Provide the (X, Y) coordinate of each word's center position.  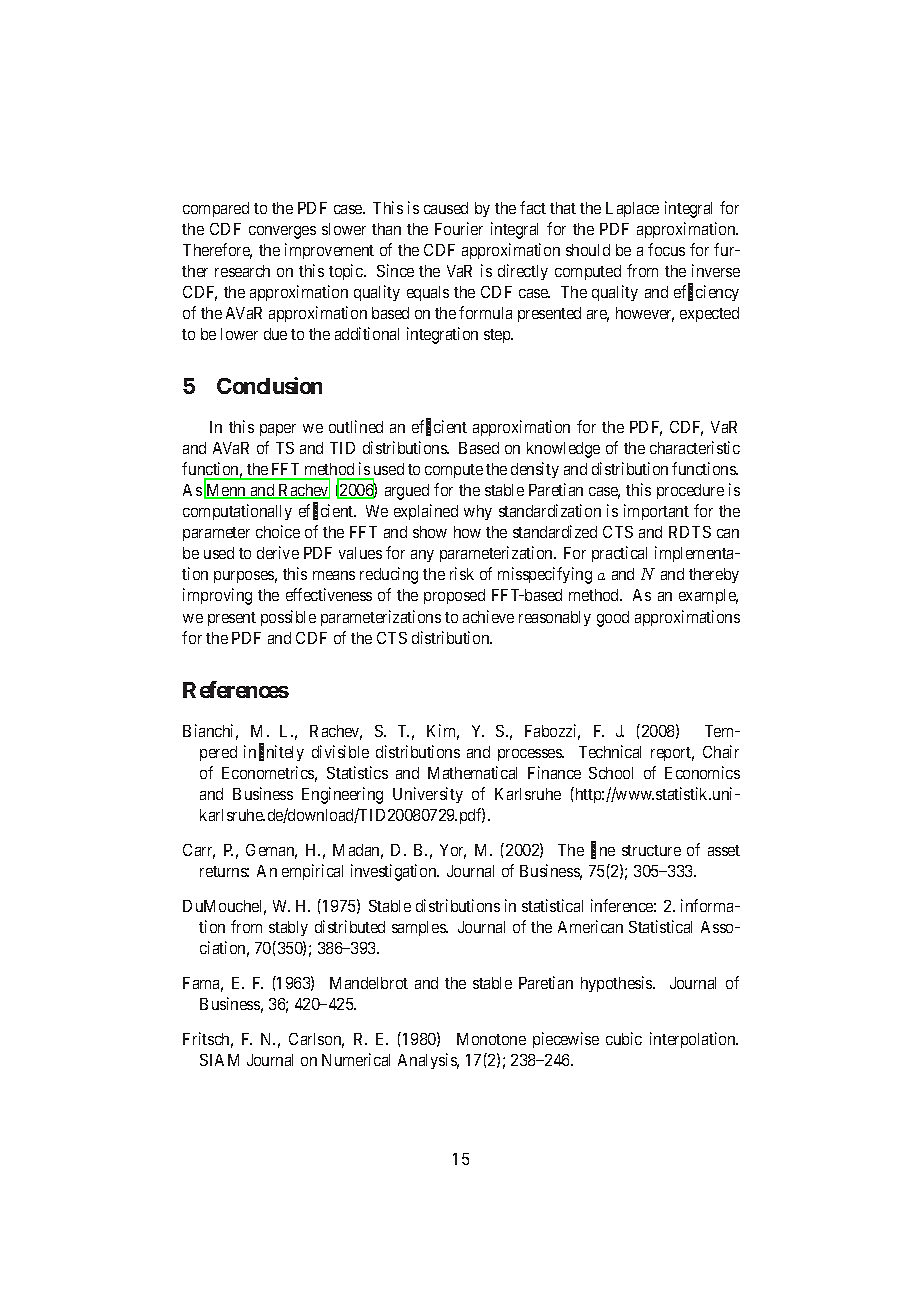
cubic (624, 1038)
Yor (453, 851)
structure (651, 850)
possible (288, 618)
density (535, 470)
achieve (488, 616)
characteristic (695, 447)
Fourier (459, 228)
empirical (312, 872)
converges (282, 232)
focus (666, 249)
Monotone (491, 1039)
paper (278, 430)
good (613, 619)
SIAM (219, 1060)
